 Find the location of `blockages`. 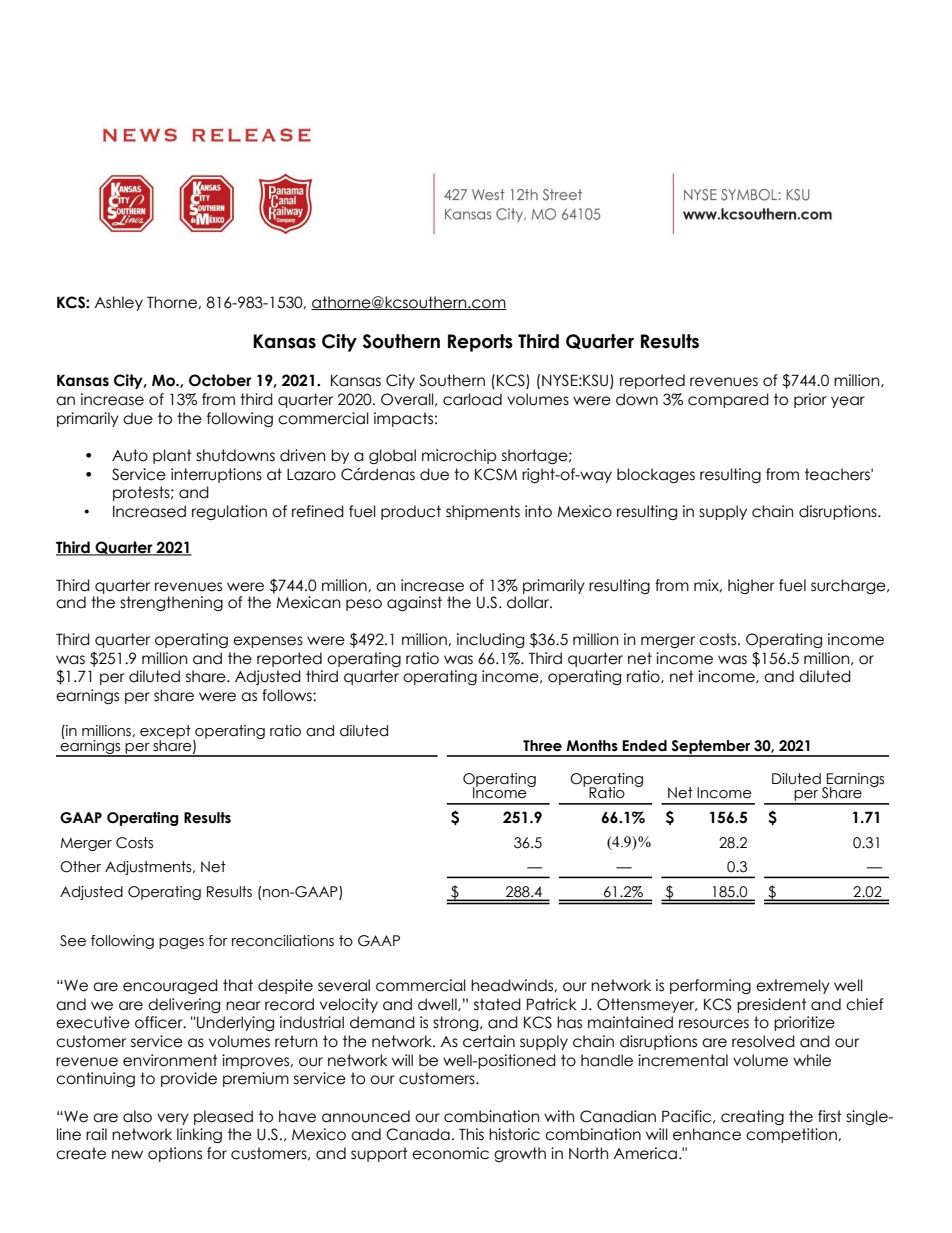

blockages is located at coordinates (656, 475).
